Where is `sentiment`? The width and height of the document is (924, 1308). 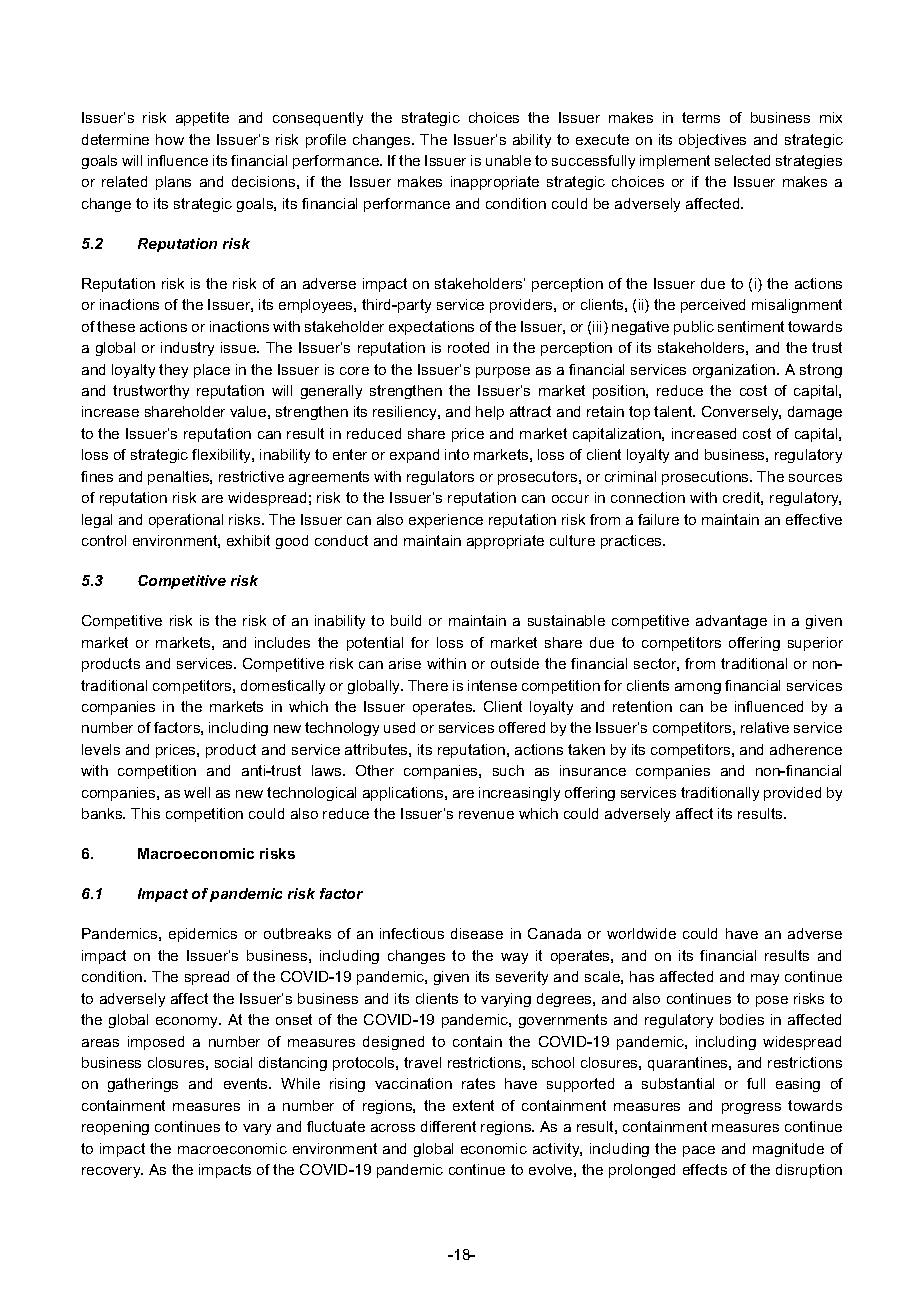
sentiment is located at coordinates (751, 326).
